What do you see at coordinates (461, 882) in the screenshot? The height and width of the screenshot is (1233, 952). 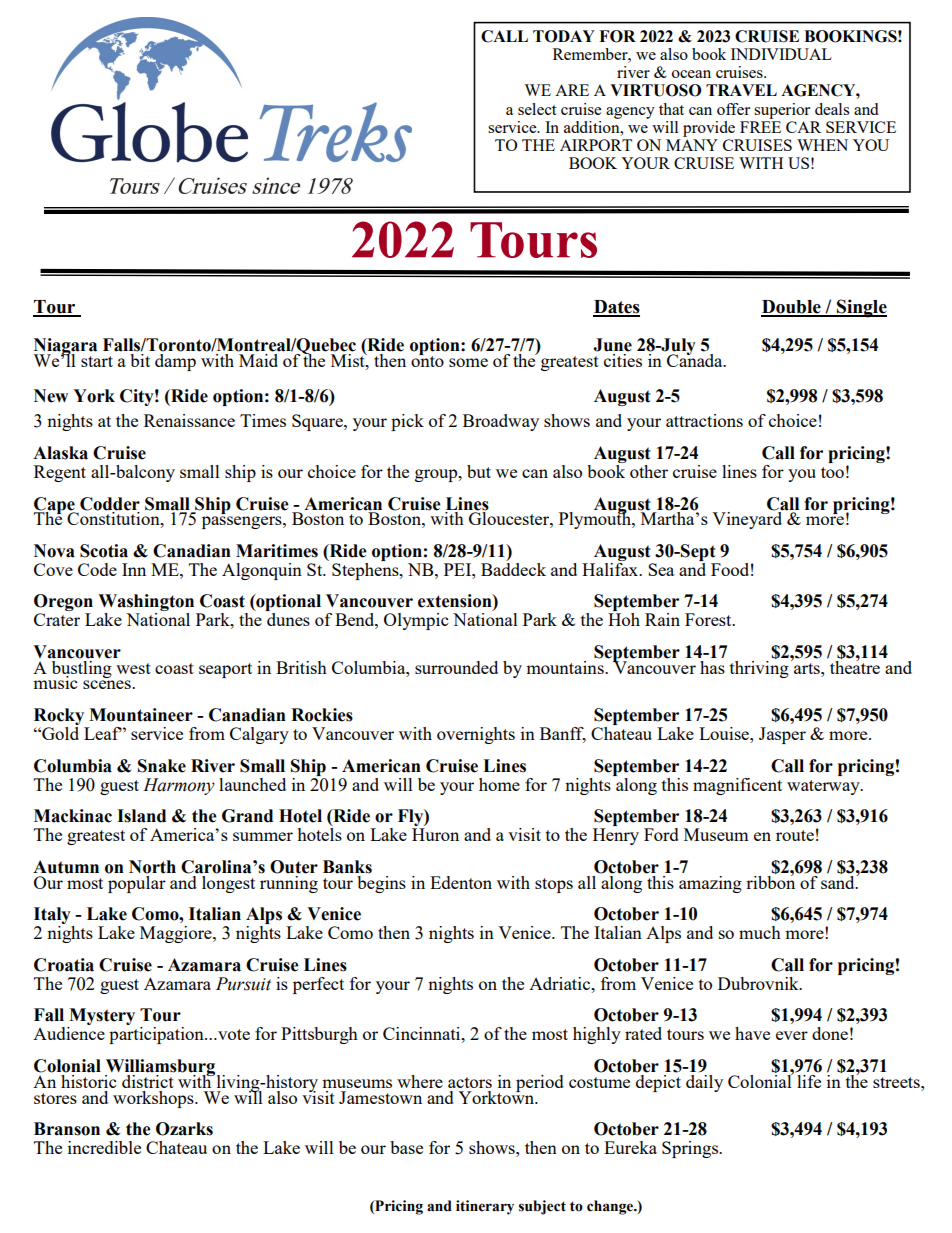 I see `Edenton` at bounding box center [461, 882].
